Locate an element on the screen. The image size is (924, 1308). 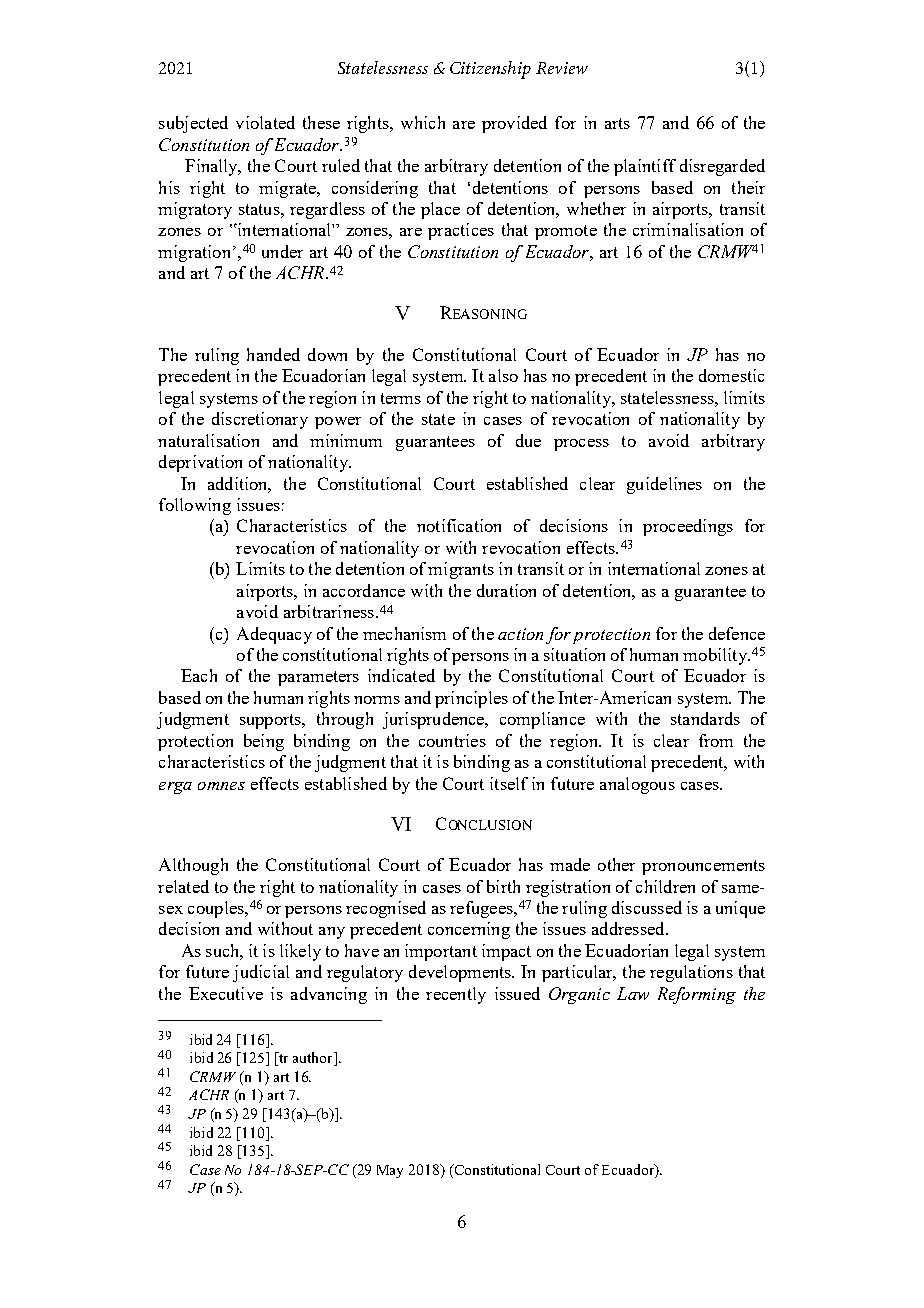
Reforming is located at coordinates (697, 995).
